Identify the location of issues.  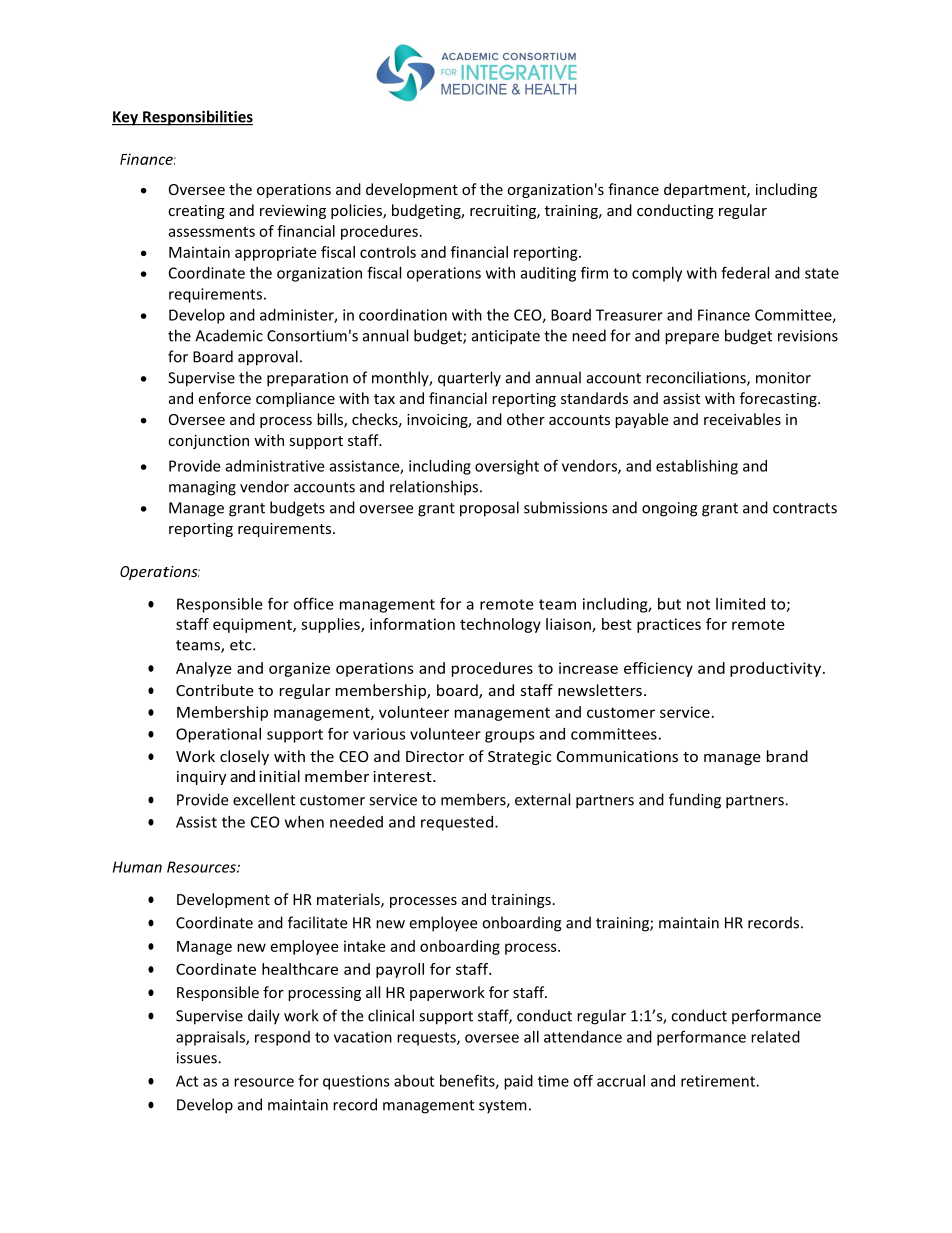
(198, 1058).
